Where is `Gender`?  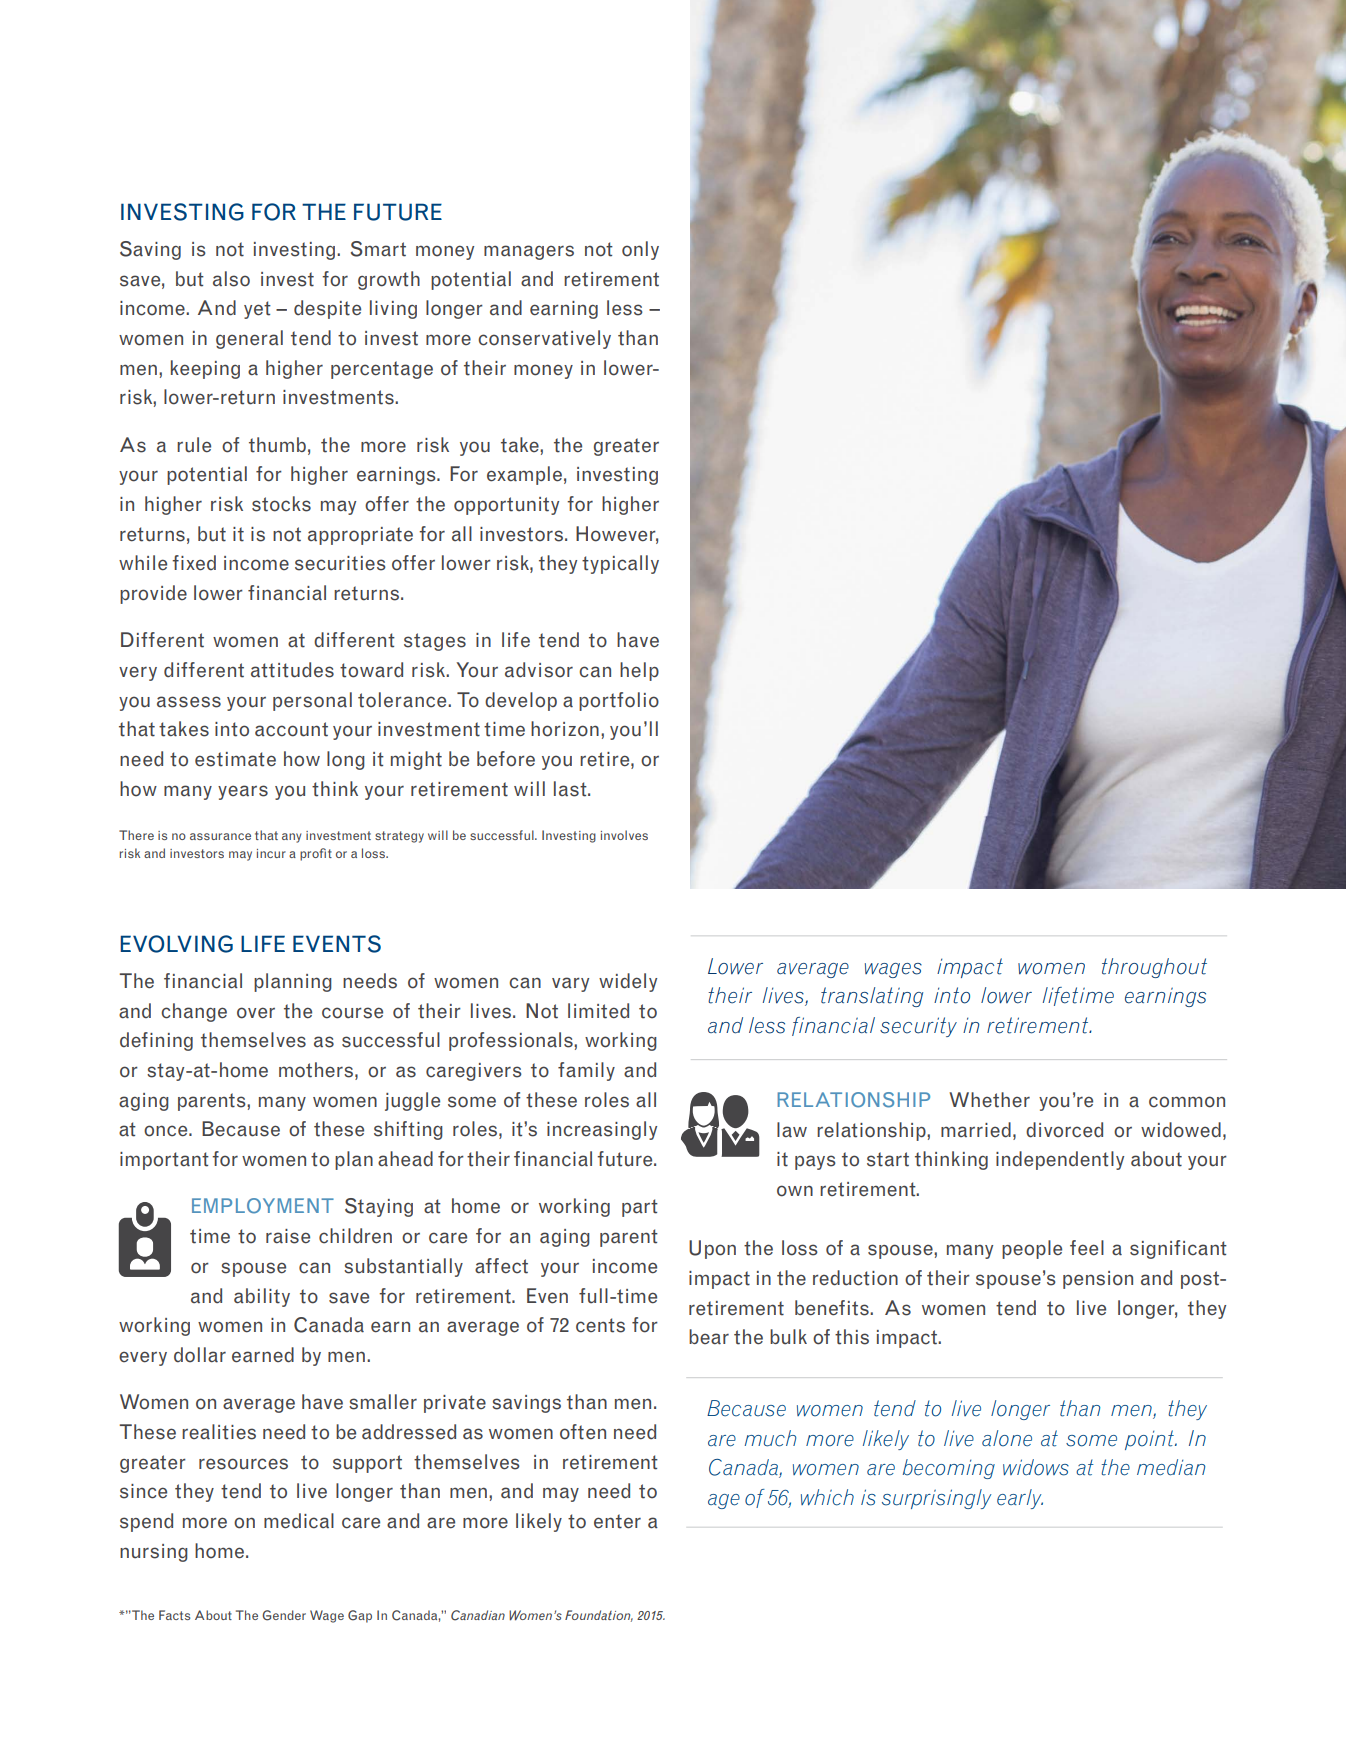
Gender is located at coordinates (284, 1615).
